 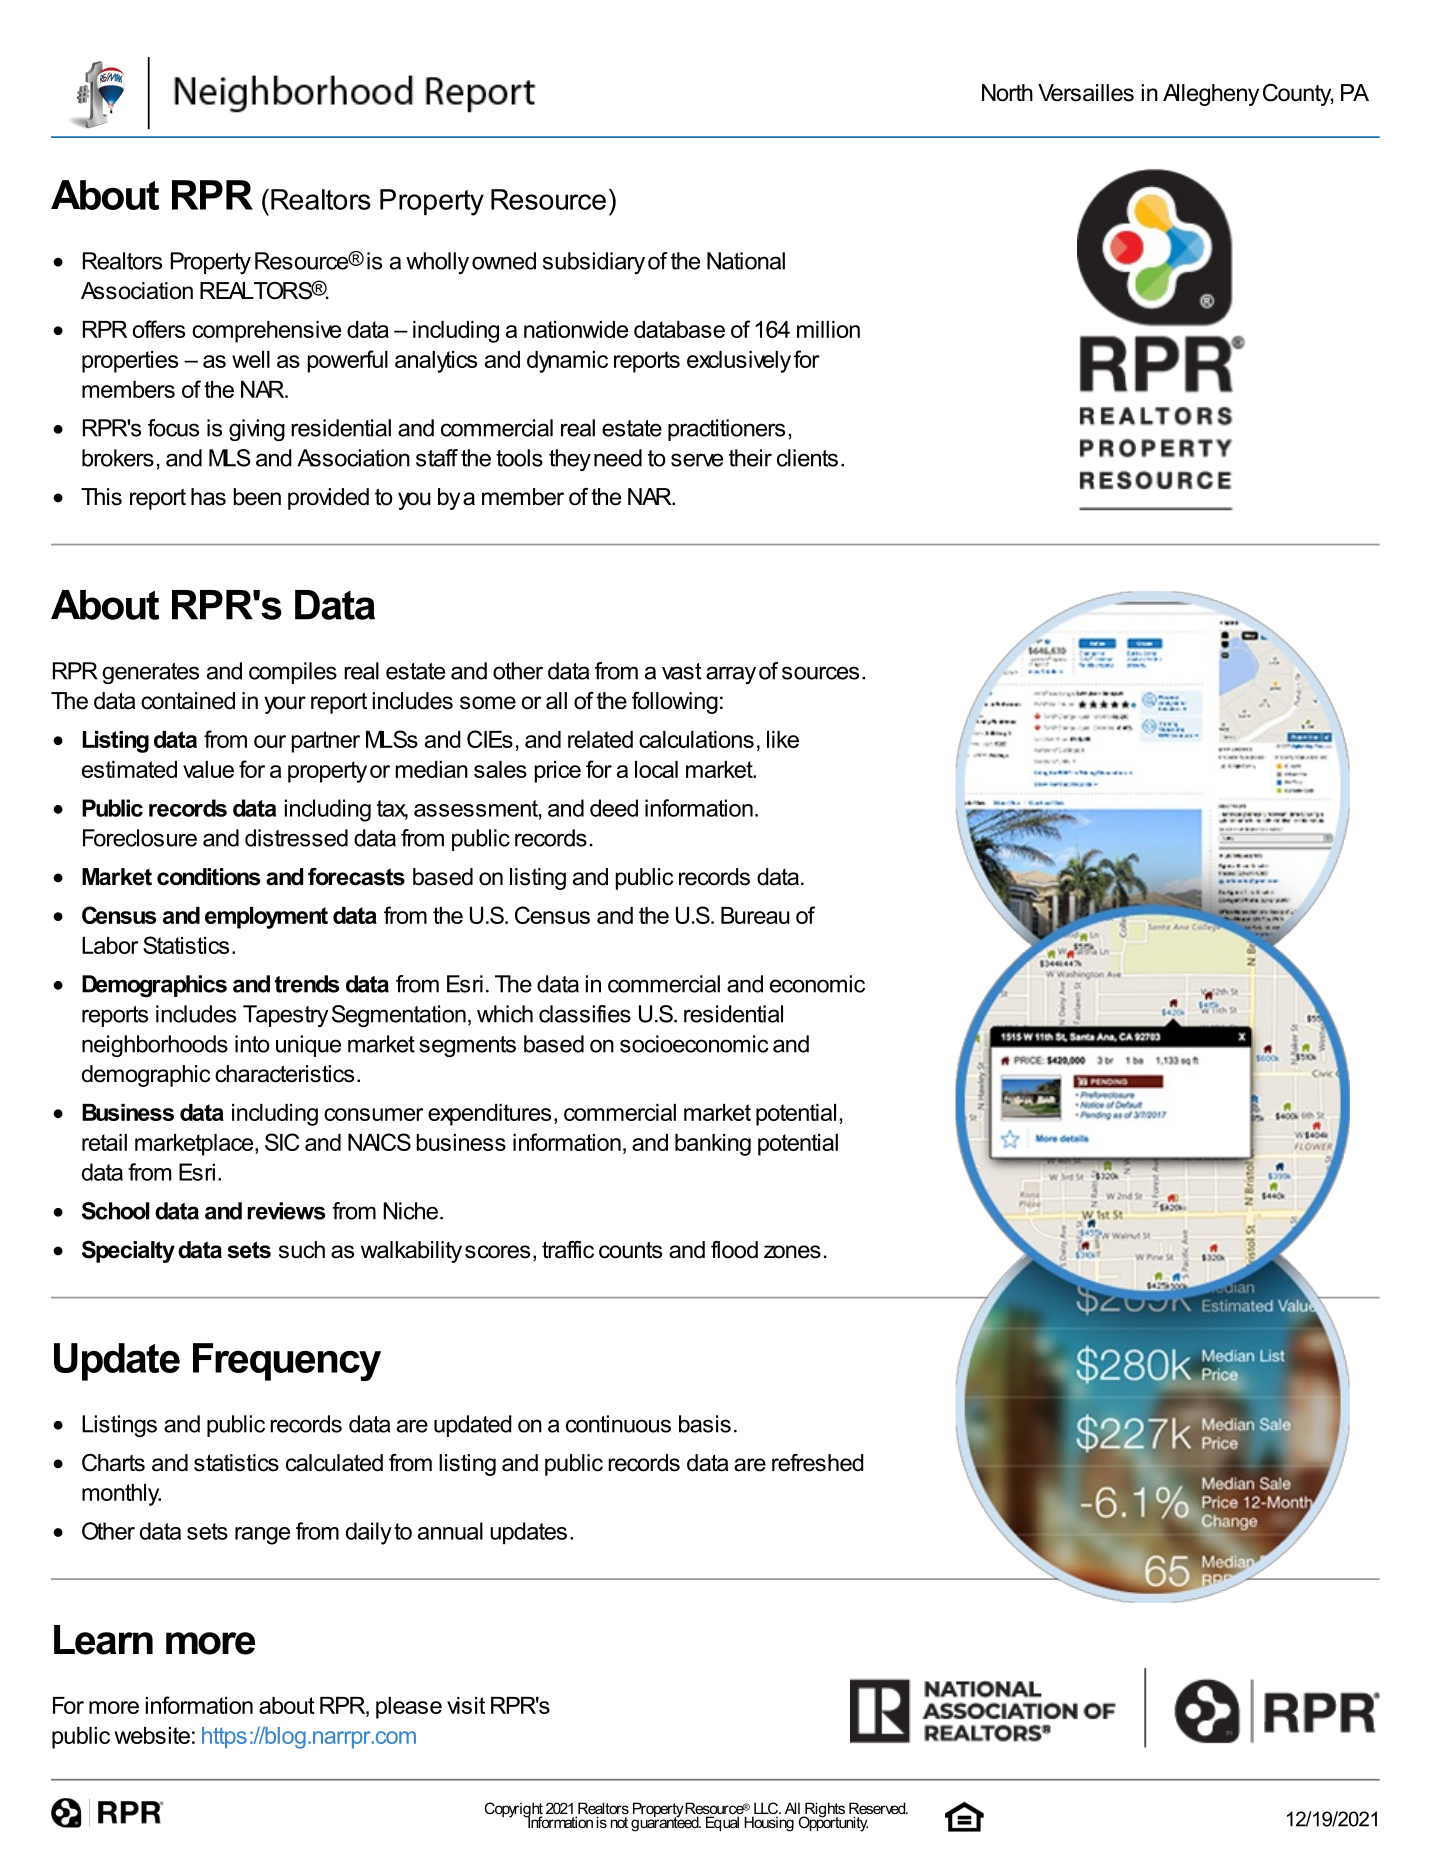 I want to click on sources, so click(x=820, y=673).
